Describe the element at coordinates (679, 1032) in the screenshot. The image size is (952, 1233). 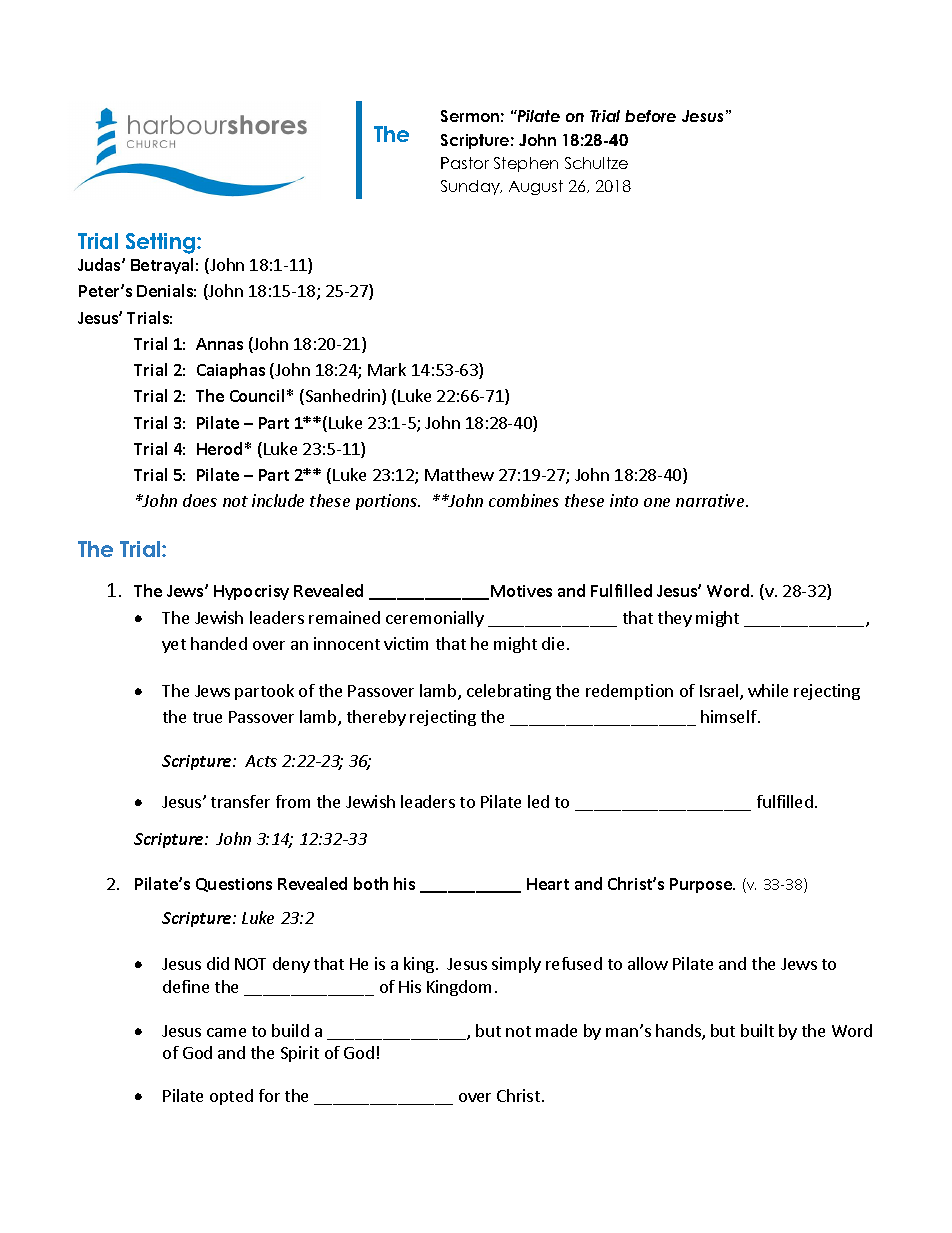
I see `hands` at that location.
